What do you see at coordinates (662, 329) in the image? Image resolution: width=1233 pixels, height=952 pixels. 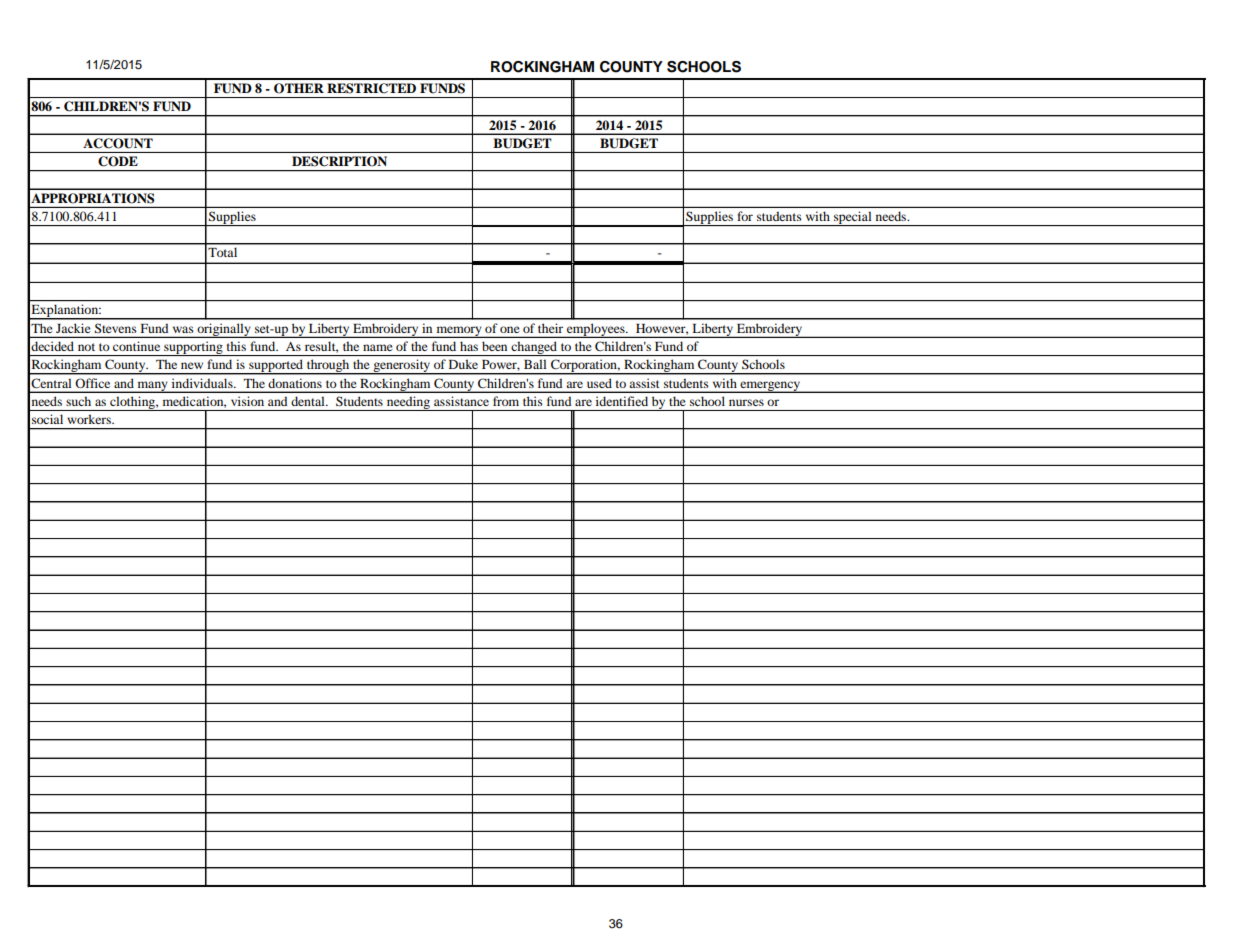 I see `However` at bounding box center [662, 329].
